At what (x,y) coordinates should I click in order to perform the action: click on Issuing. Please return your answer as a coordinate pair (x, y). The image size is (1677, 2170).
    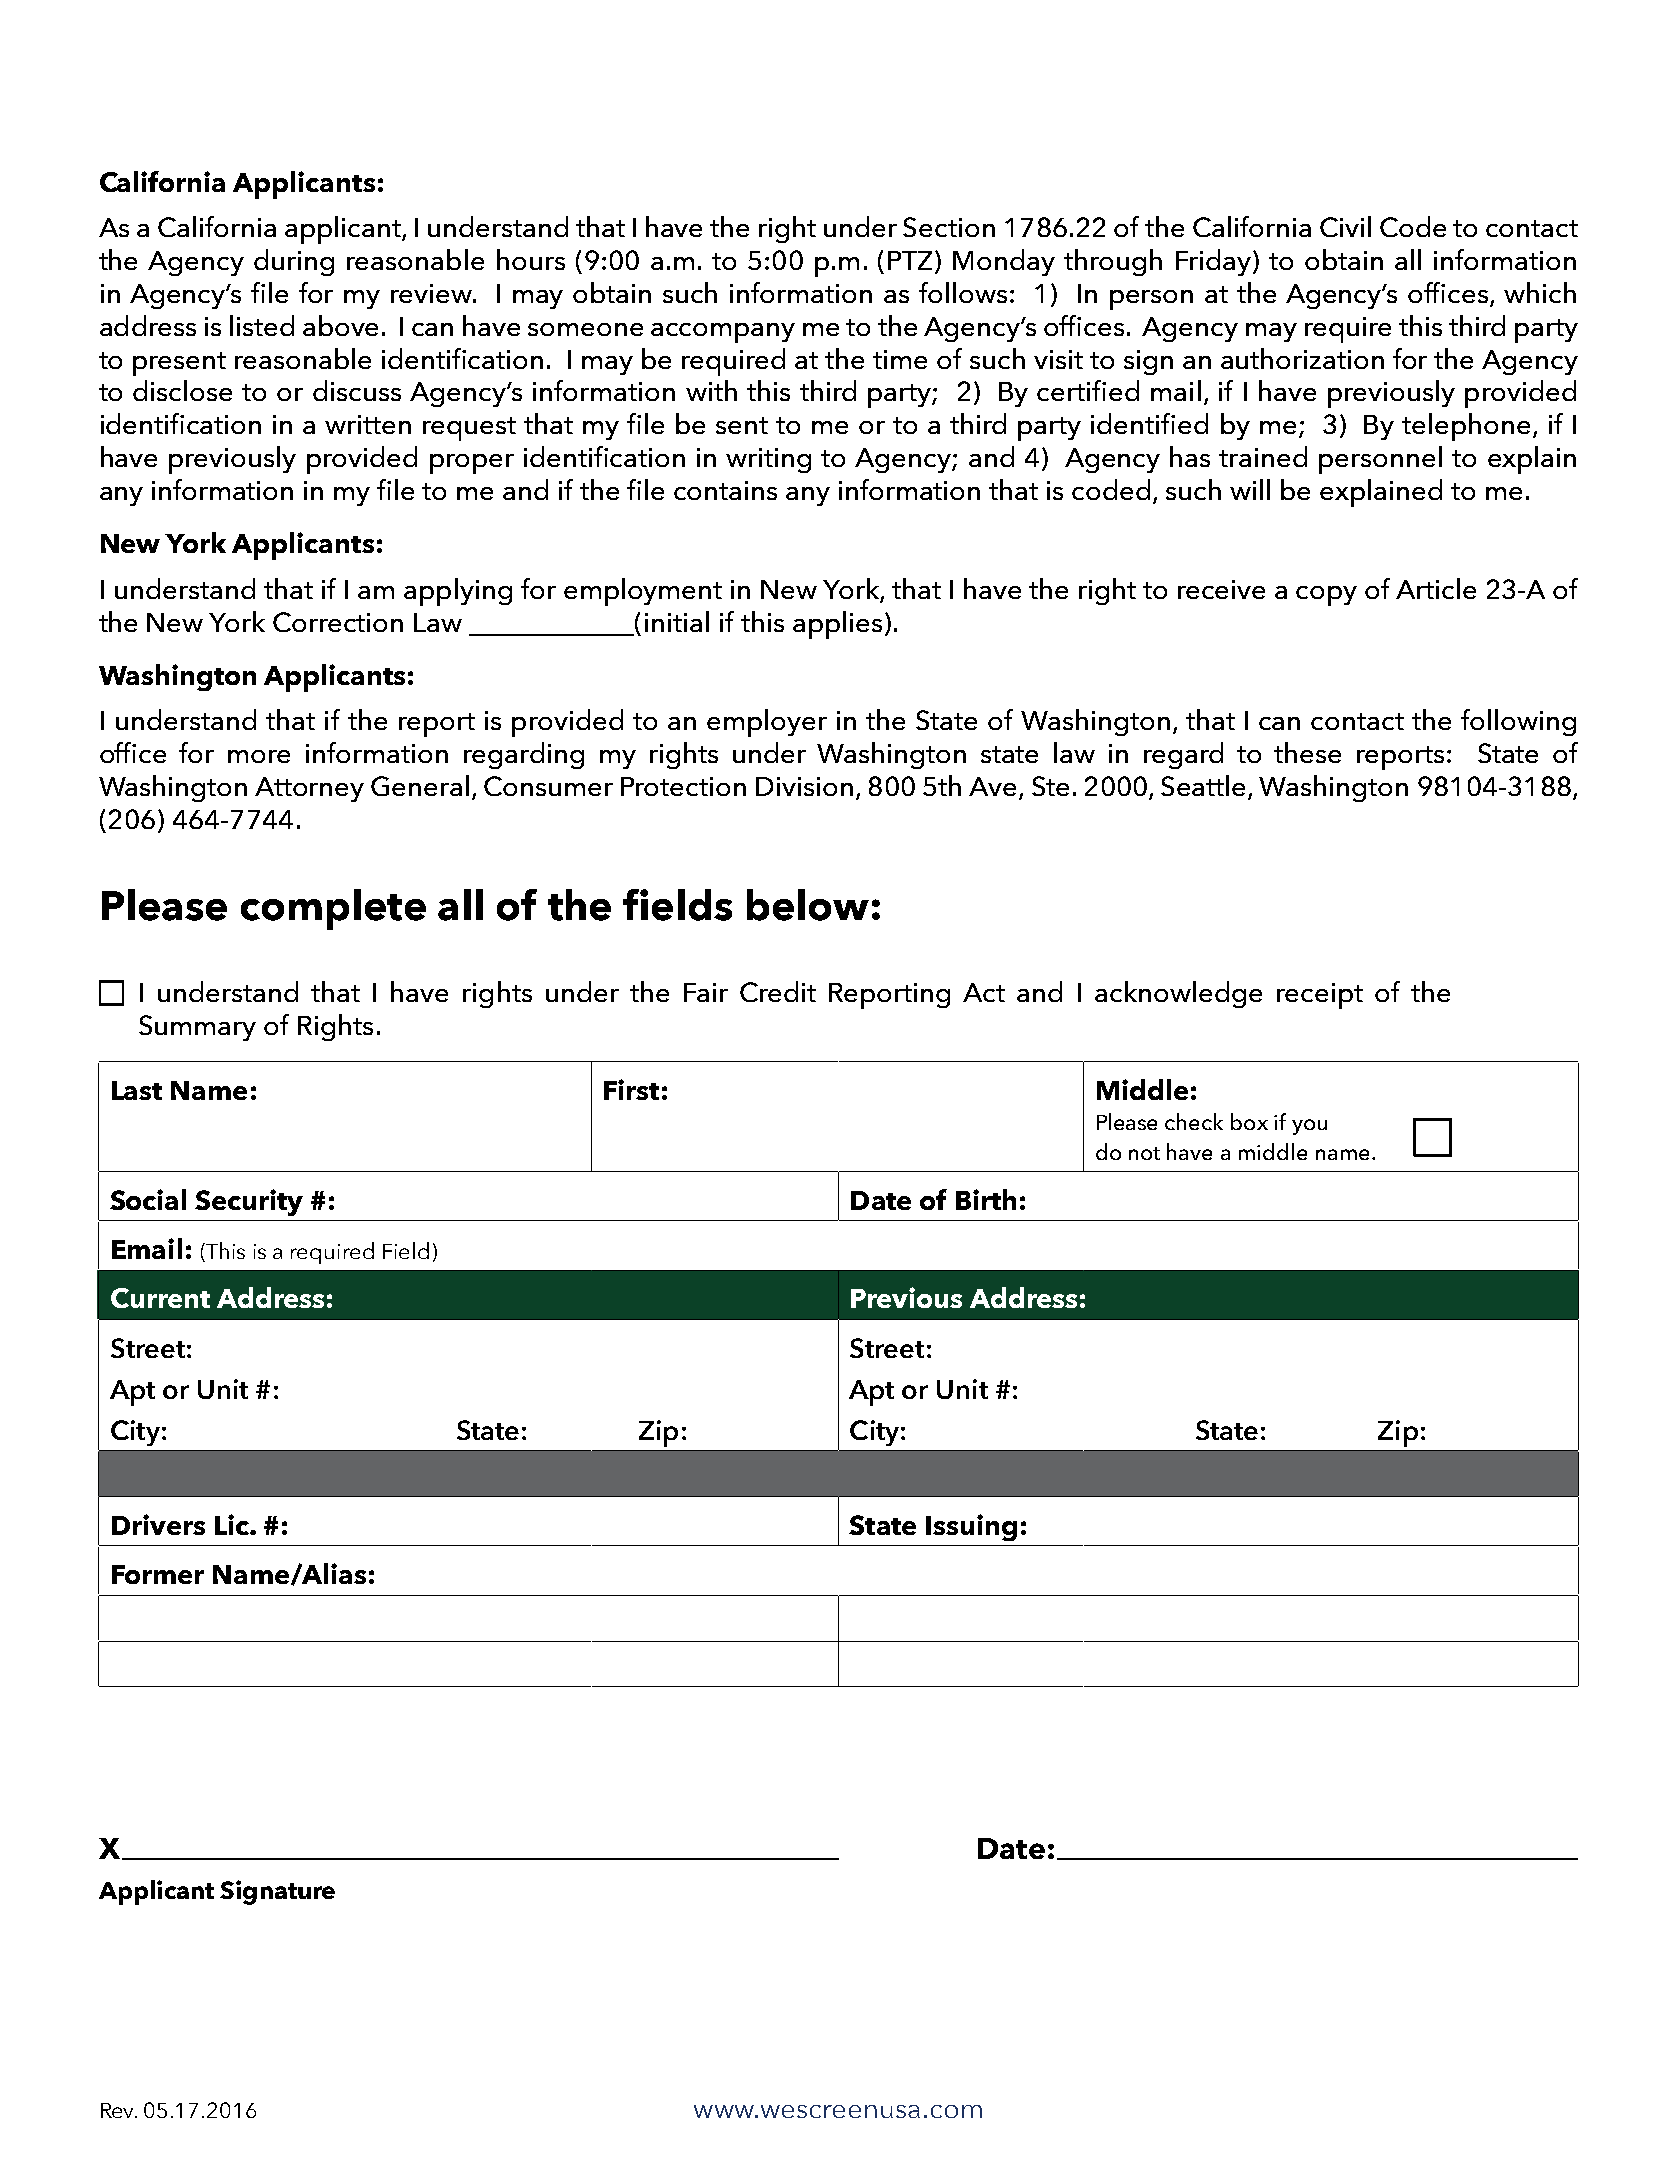
    Looking at the image, I should click on (971, 1527).
